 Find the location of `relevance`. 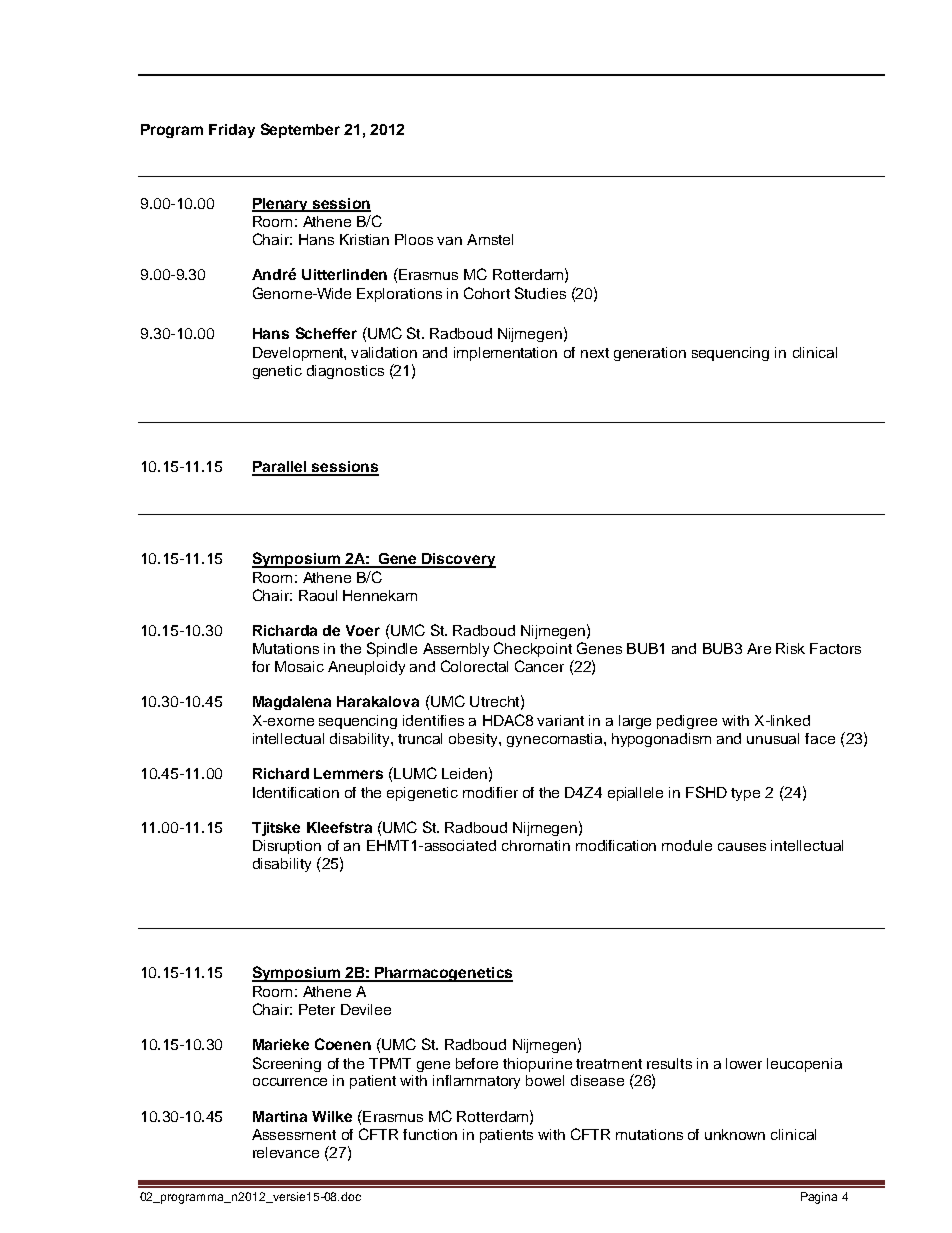

relevance is located at coordinates (286, 1152).
